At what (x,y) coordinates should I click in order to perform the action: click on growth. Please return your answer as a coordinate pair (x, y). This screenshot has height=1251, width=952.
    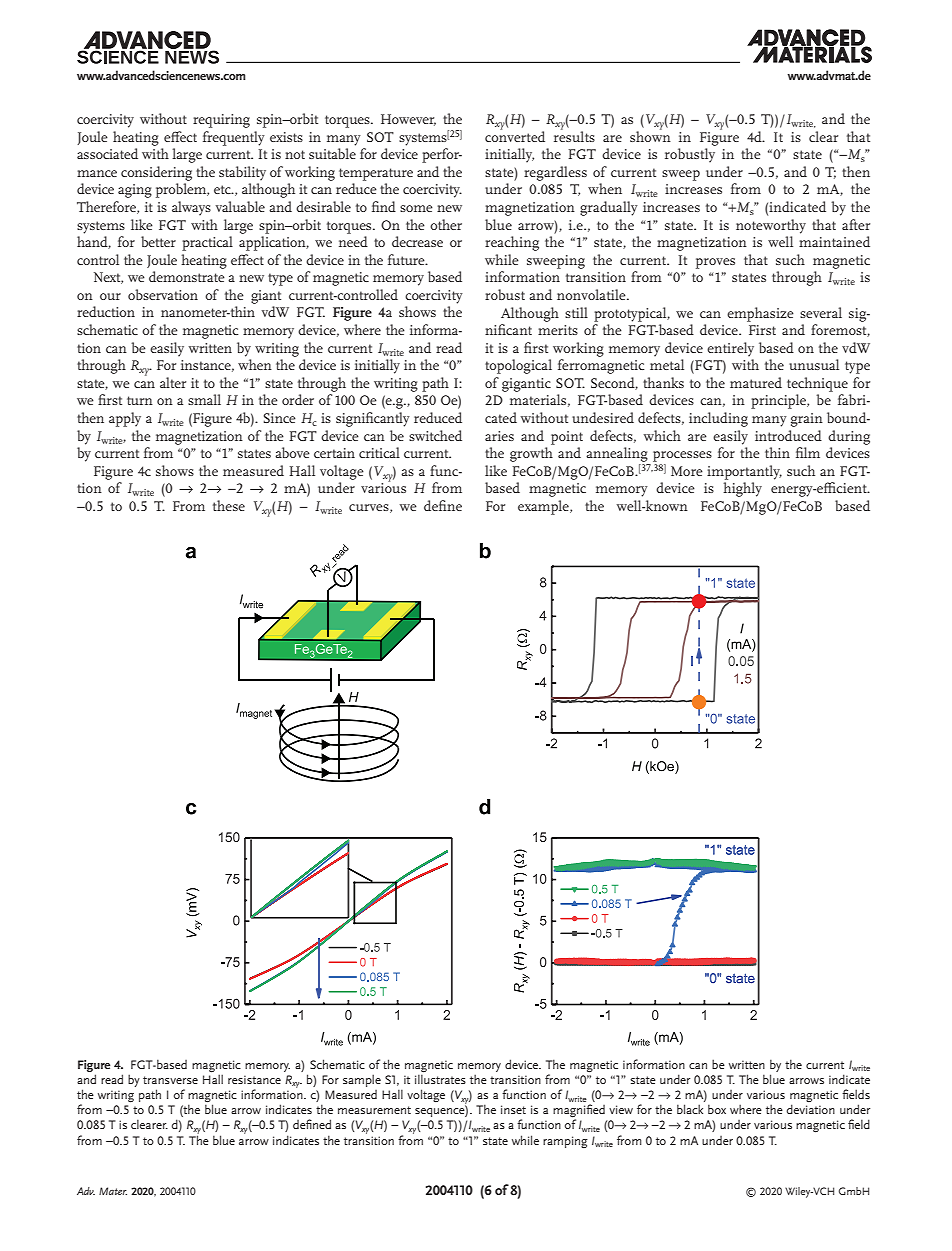
    Looking at the image, I should click on (531, 454).
